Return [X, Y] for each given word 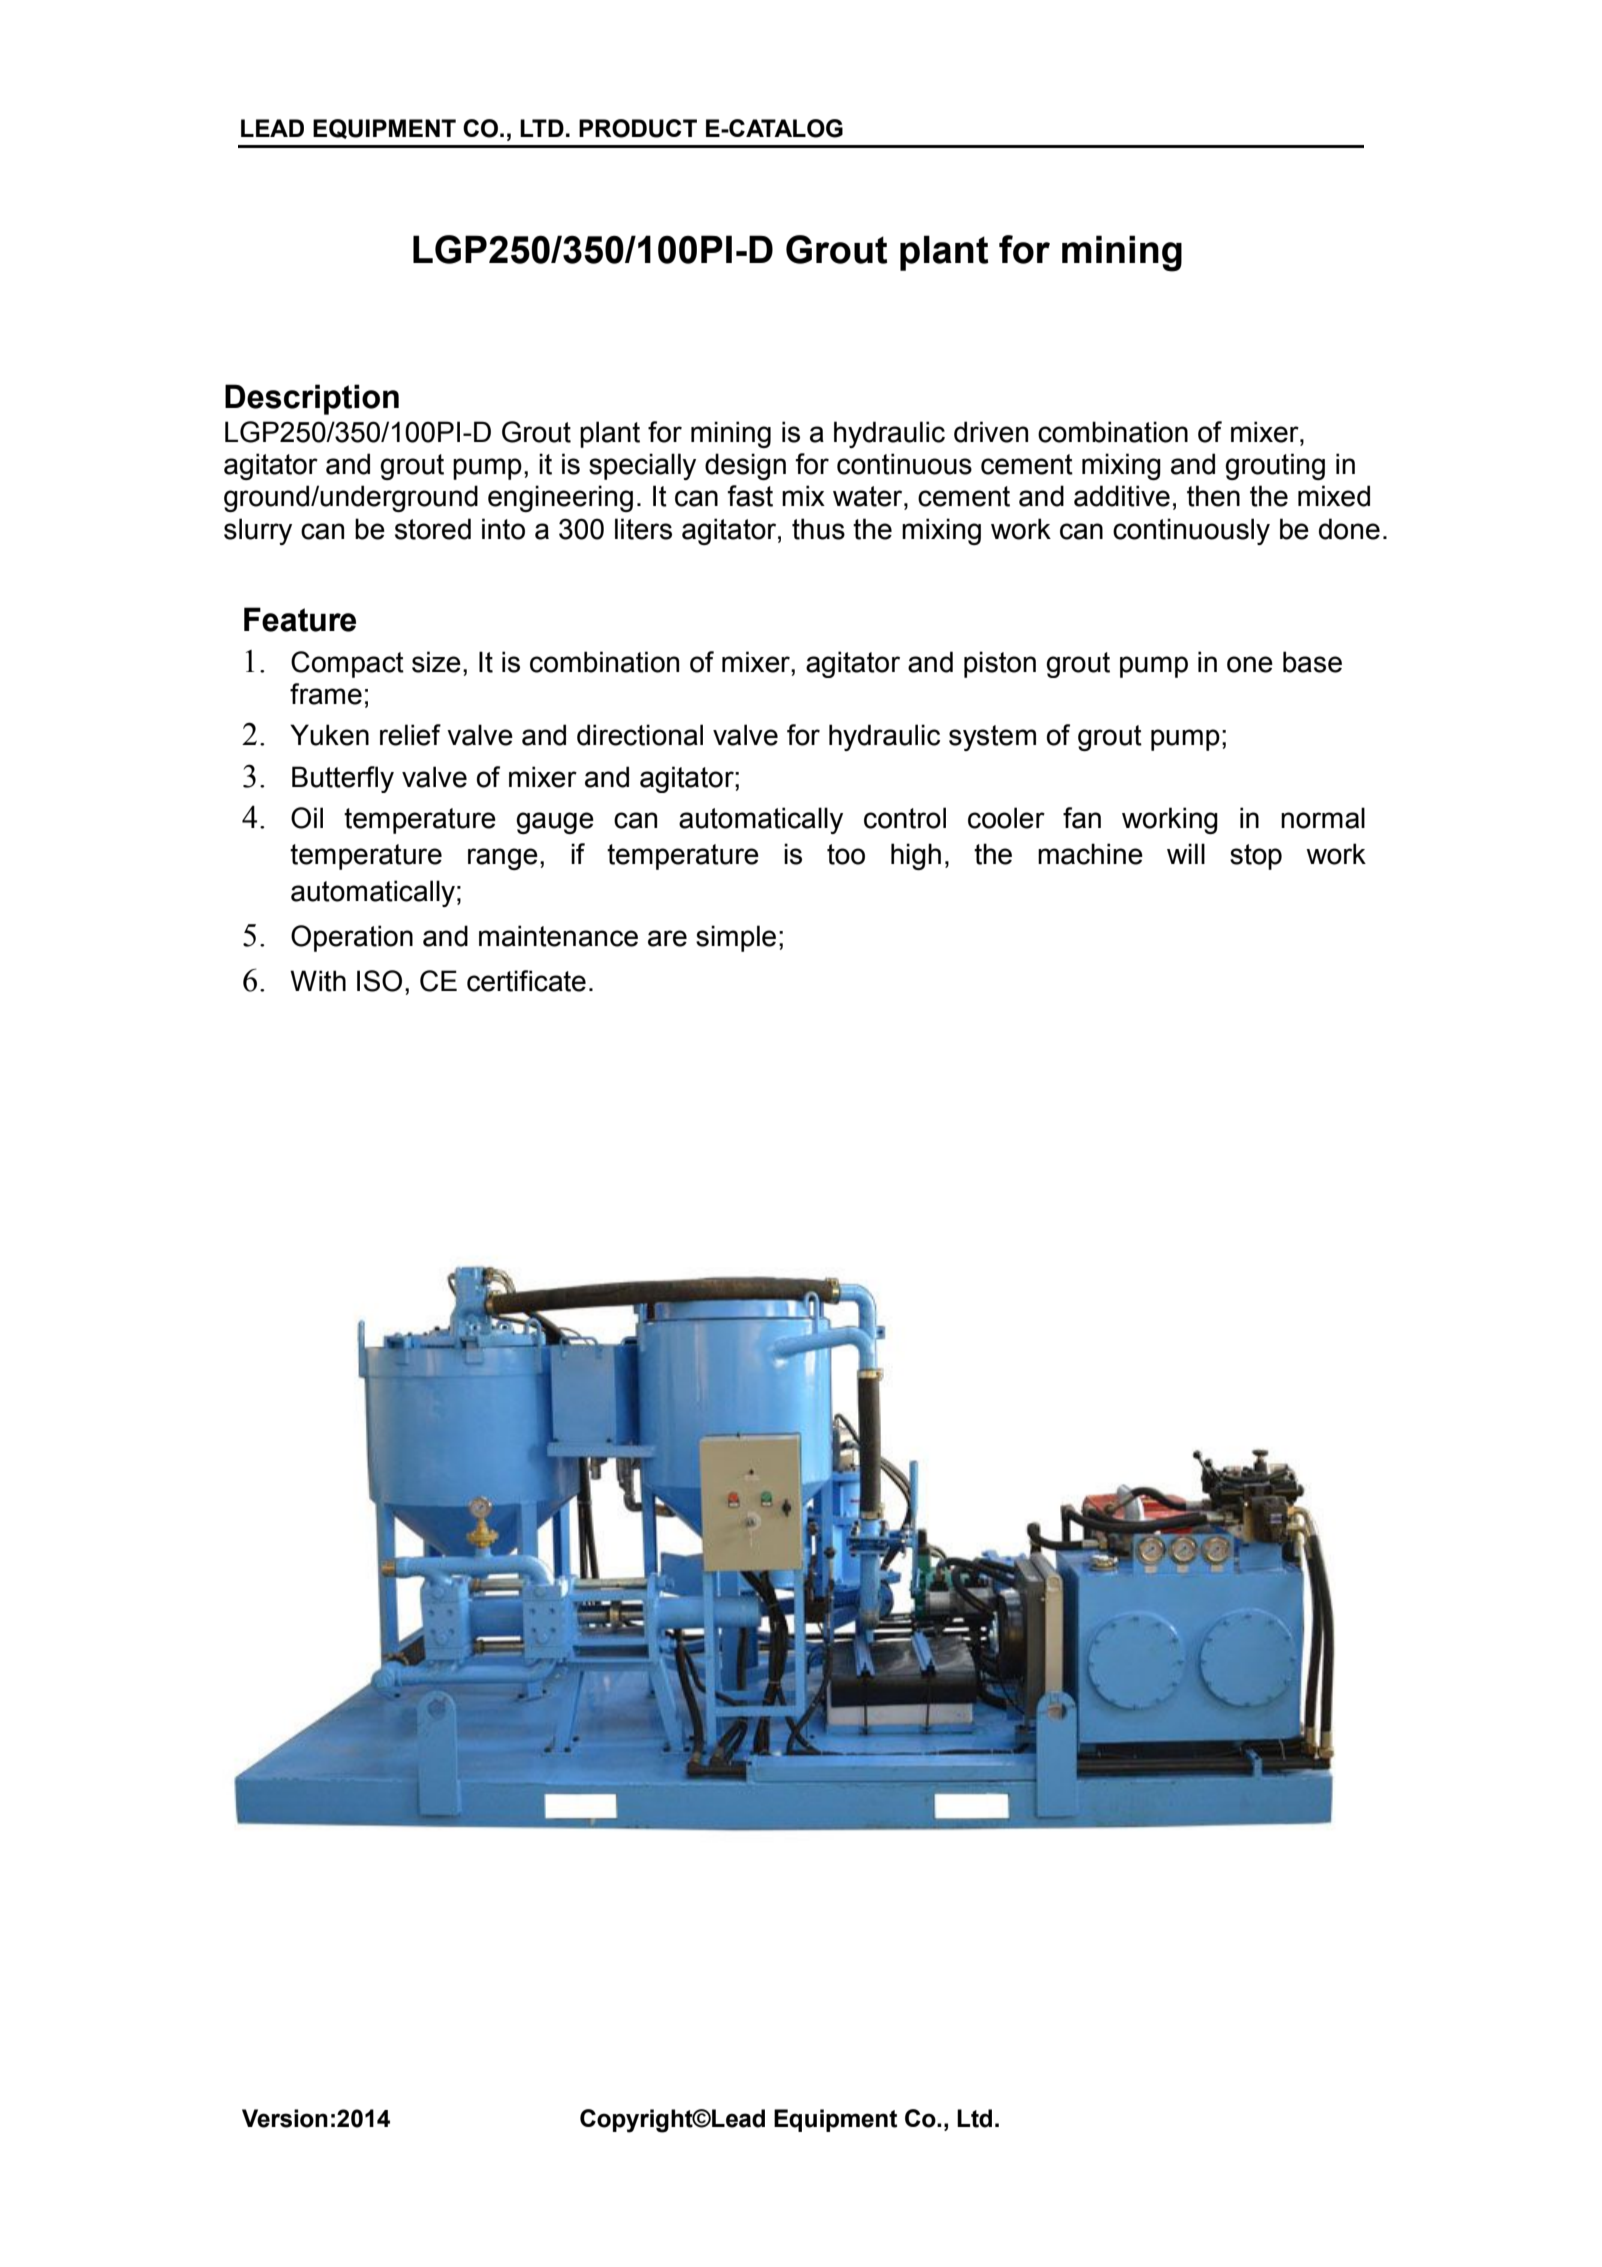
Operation [352, 938]
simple [736, 938]
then [1213, 496]
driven [991, 432]
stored [433, 529]
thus [818, 529]
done [1349, 529]
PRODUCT [638, 128]
